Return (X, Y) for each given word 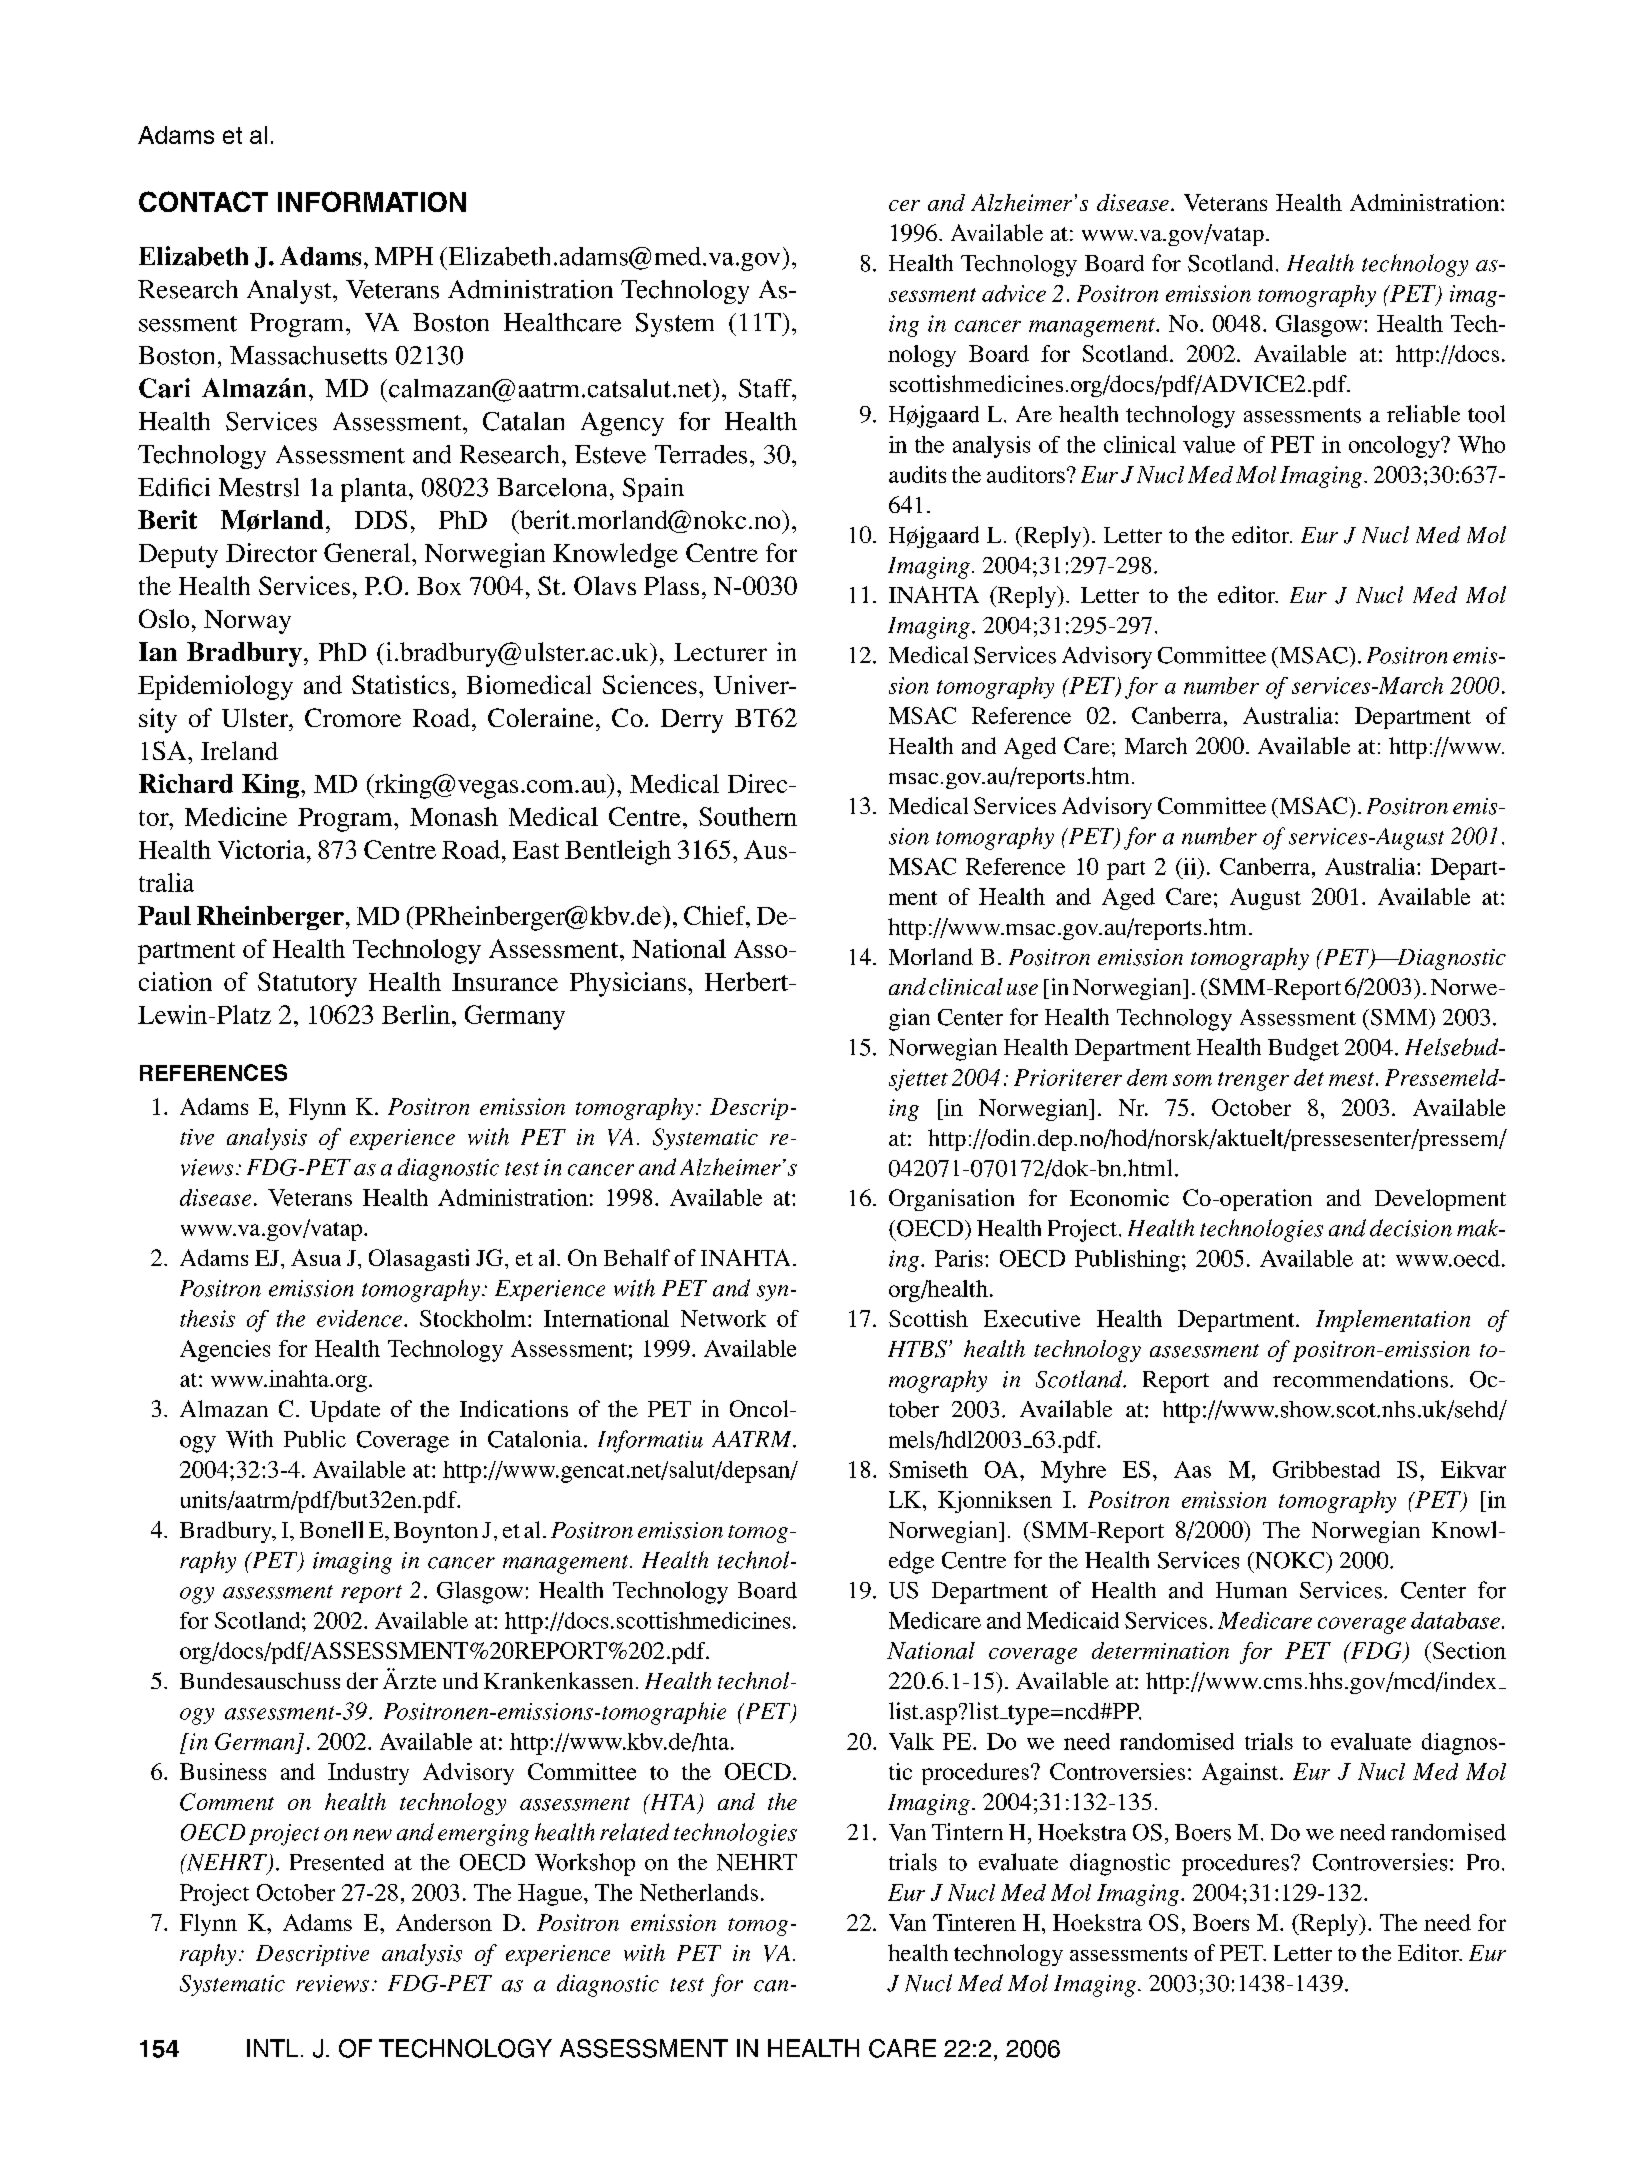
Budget (1303, 1049)
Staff (766, 388)
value (1209, 444)
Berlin (416, 1014)
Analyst (290, 292)
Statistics (400, 684)
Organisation (951, 1200)
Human (1251, 1590)
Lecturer (720, 652)
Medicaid (1073, 1620)
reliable (1423, 414)
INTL (272, 2048)
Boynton (436, 1532)
